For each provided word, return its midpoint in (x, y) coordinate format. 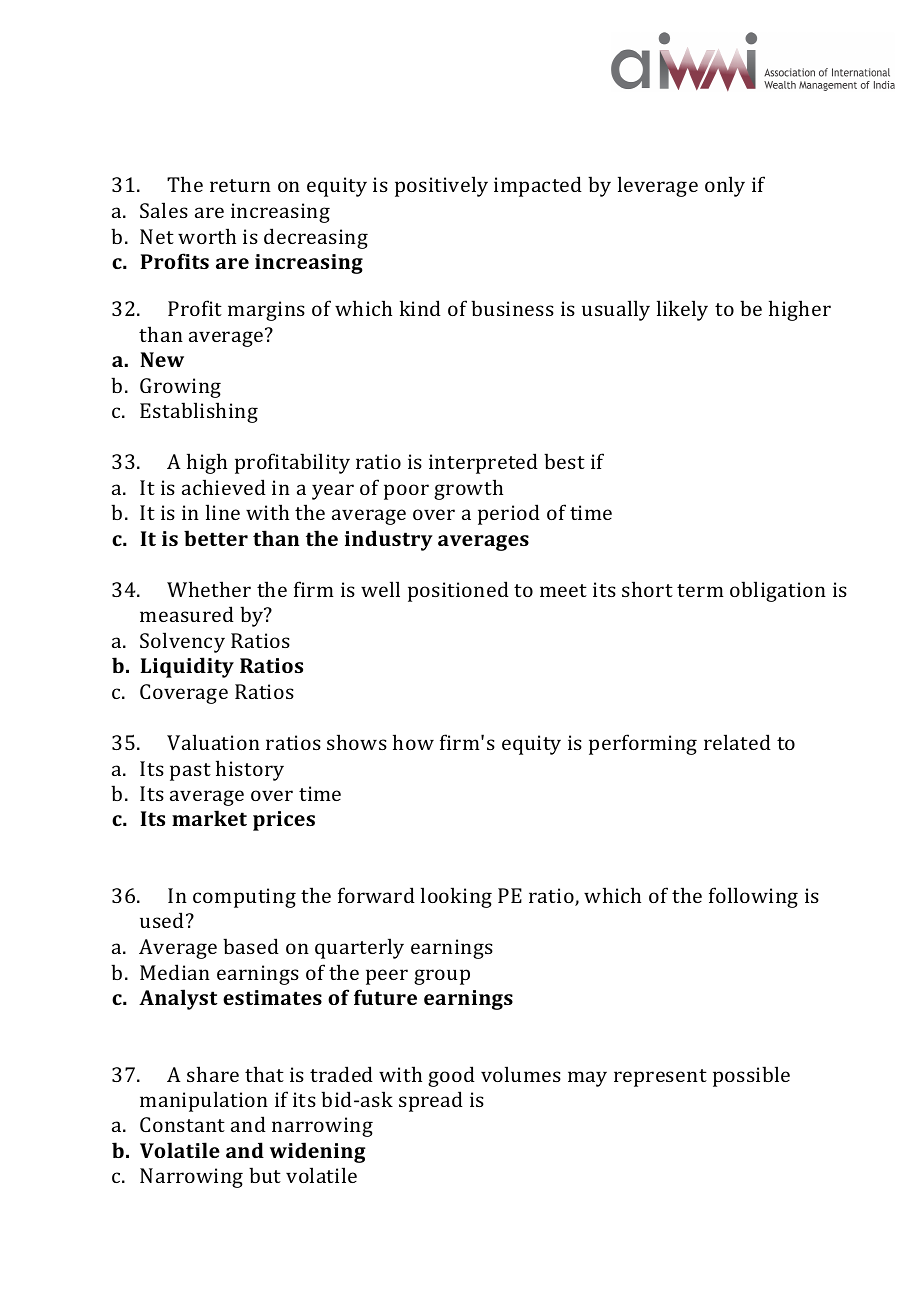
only (725, 186)
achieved (224, 487)
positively (441, 186)
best (564, 461)
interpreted (483, 463)
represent (660, 1078)
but (265, 1175)
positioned (458, 591)
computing (244, 898)
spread (431, 1101)
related (737, 742)
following (753, 897)
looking (456, 897)
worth (207, 236)
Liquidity (187, 667)
